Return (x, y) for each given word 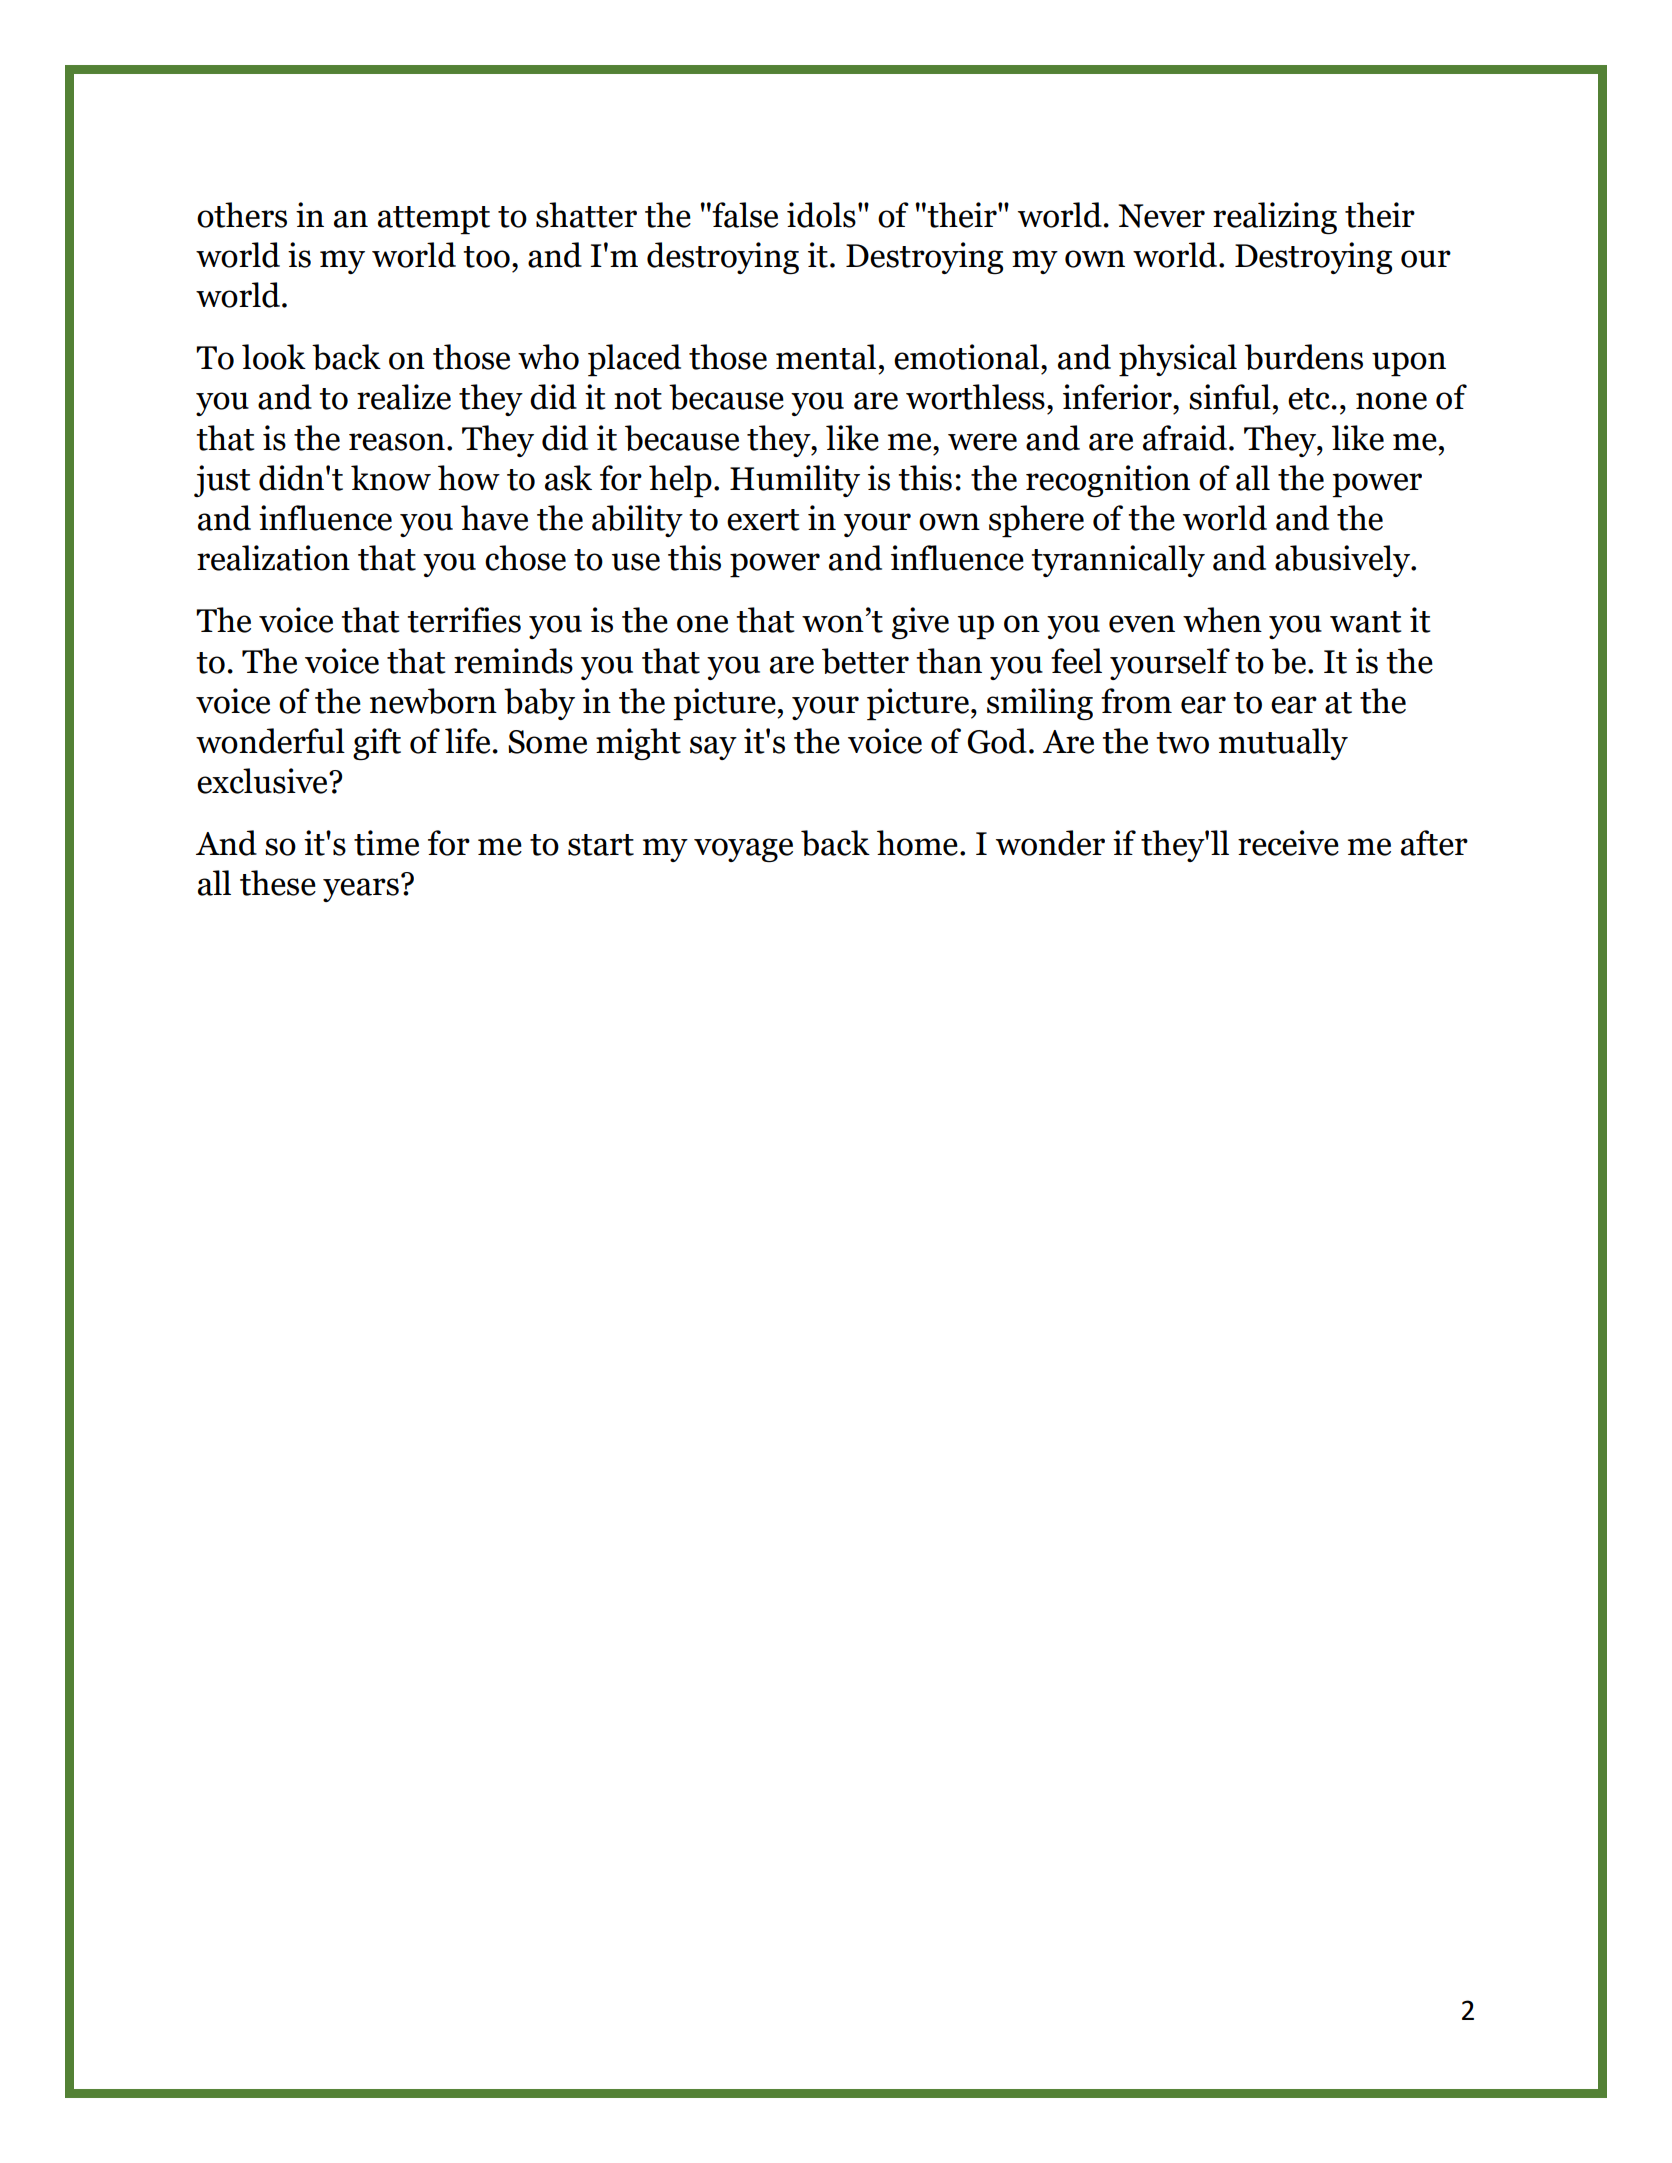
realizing (1275, 218)
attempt (434, 220)
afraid (1186, 438)
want (1365, 622)
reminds (513, 661)
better (865, 661)
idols (821, 215)
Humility (795, 481)
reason (397, 442)
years (361, 890)
